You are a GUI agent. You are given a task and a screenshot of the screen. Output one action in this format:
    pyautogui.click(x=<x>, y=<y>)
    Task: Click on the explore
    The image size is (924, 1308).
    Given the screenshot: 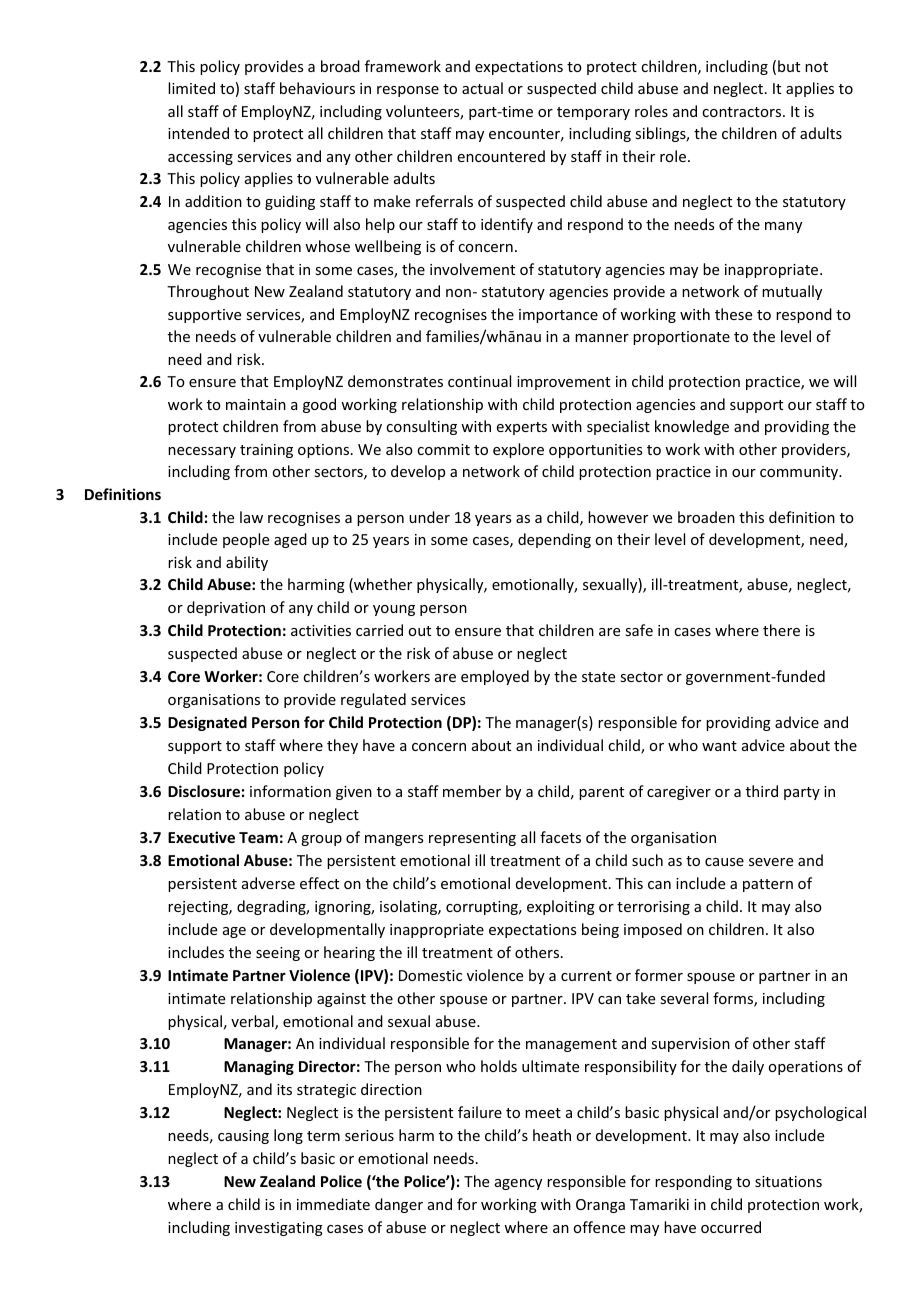 What is the action you would take?
    pyautogui.click(x=518, y=450)
